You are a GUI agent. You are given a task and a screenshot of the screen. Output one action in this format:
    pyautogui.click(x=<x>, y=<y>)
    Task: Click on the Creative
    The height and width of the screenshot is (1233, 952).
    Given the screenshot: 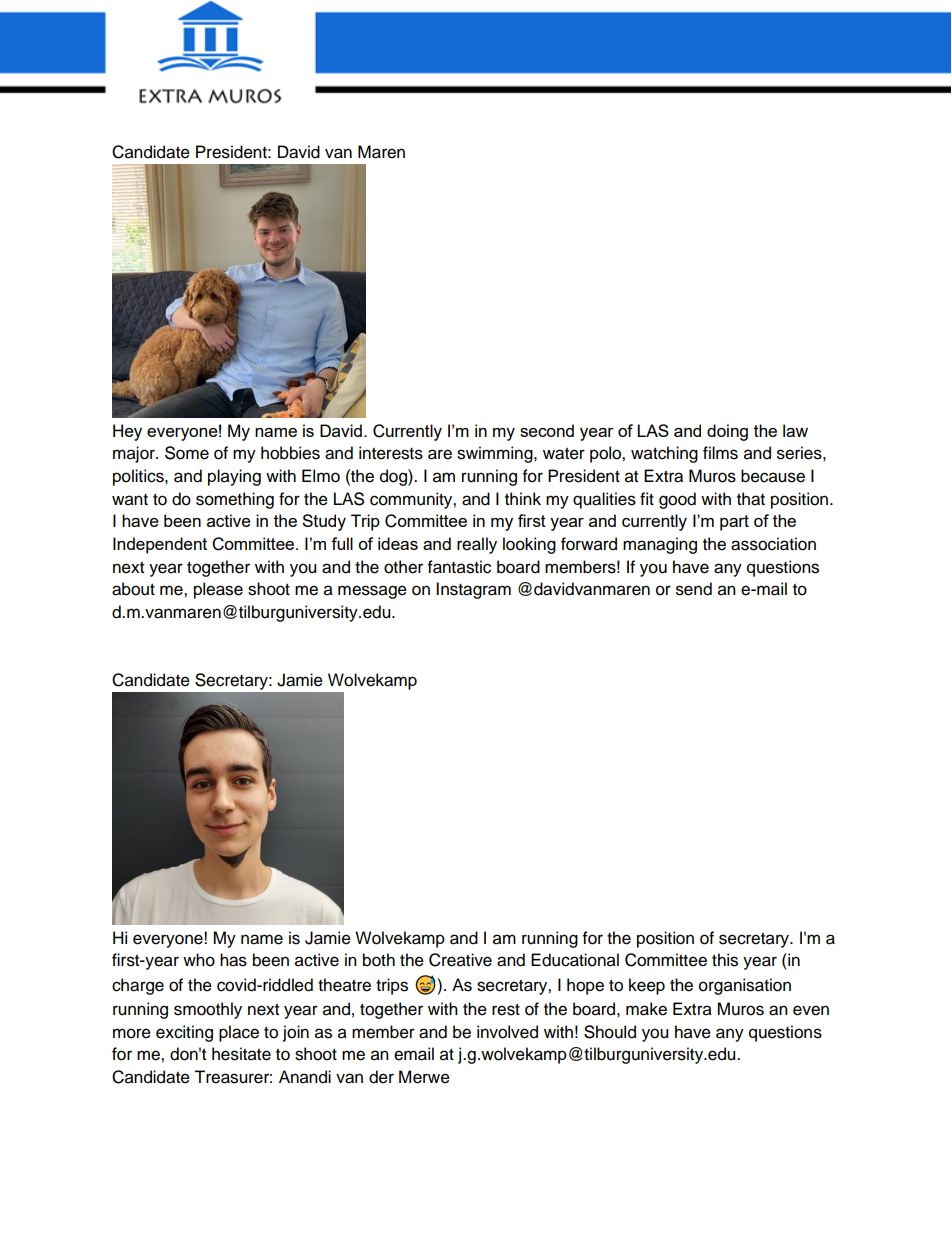 What is the action you would take?
    pyautogui.click(x=460, y=960)
